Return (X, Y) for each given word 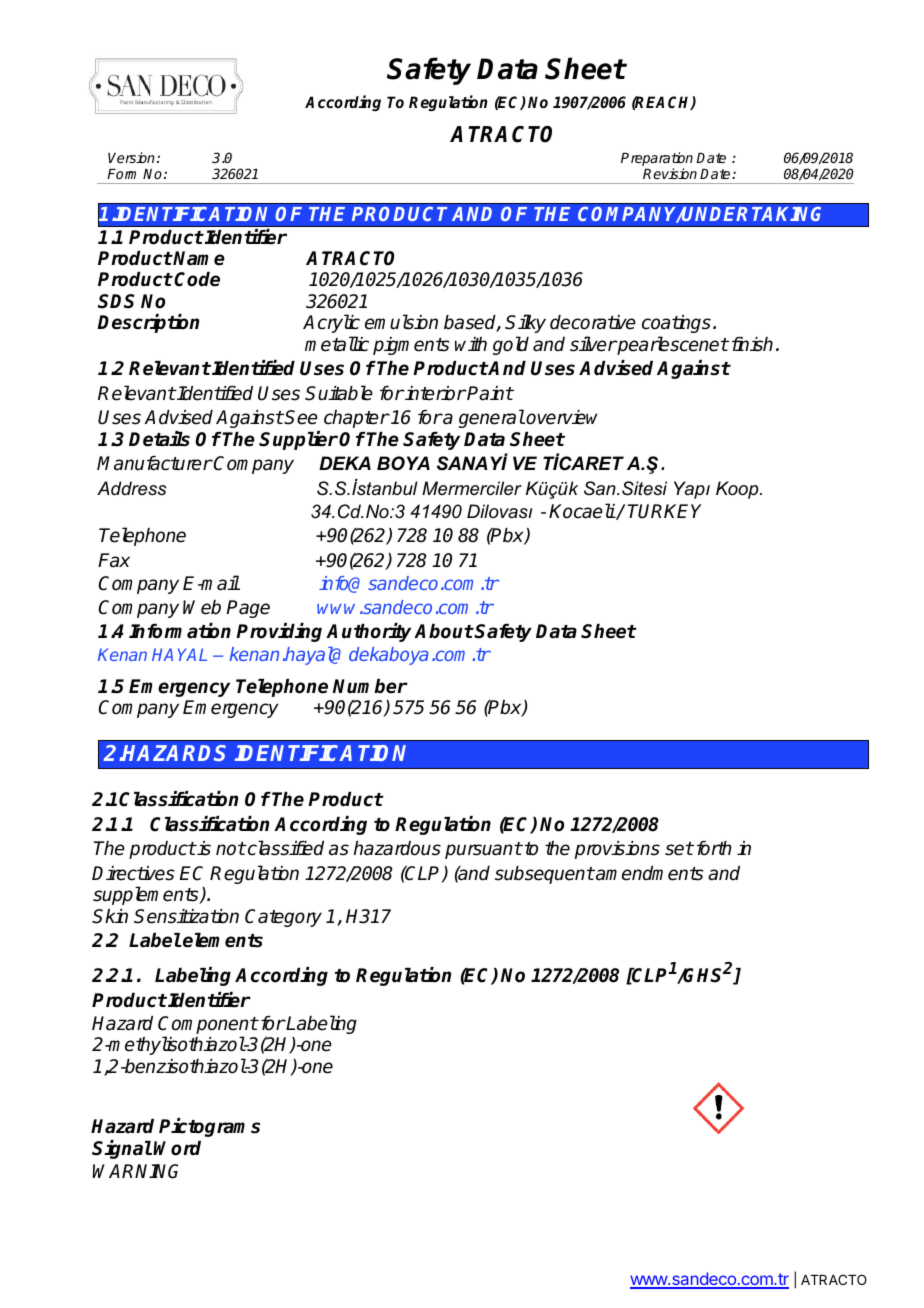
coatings (676, 324)
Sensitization (186, 916)
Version (131, 157)
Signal (122, 1149)
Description (148, 323)
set (679, 849)
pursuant (483, 850)
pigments (411, 346)
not (231, 849)
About (444, 631)
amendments (649, 873)
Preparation (657, 160)
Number (370, 686)
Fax (114, 560)
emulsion (401, 322)
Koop (738, 490)
